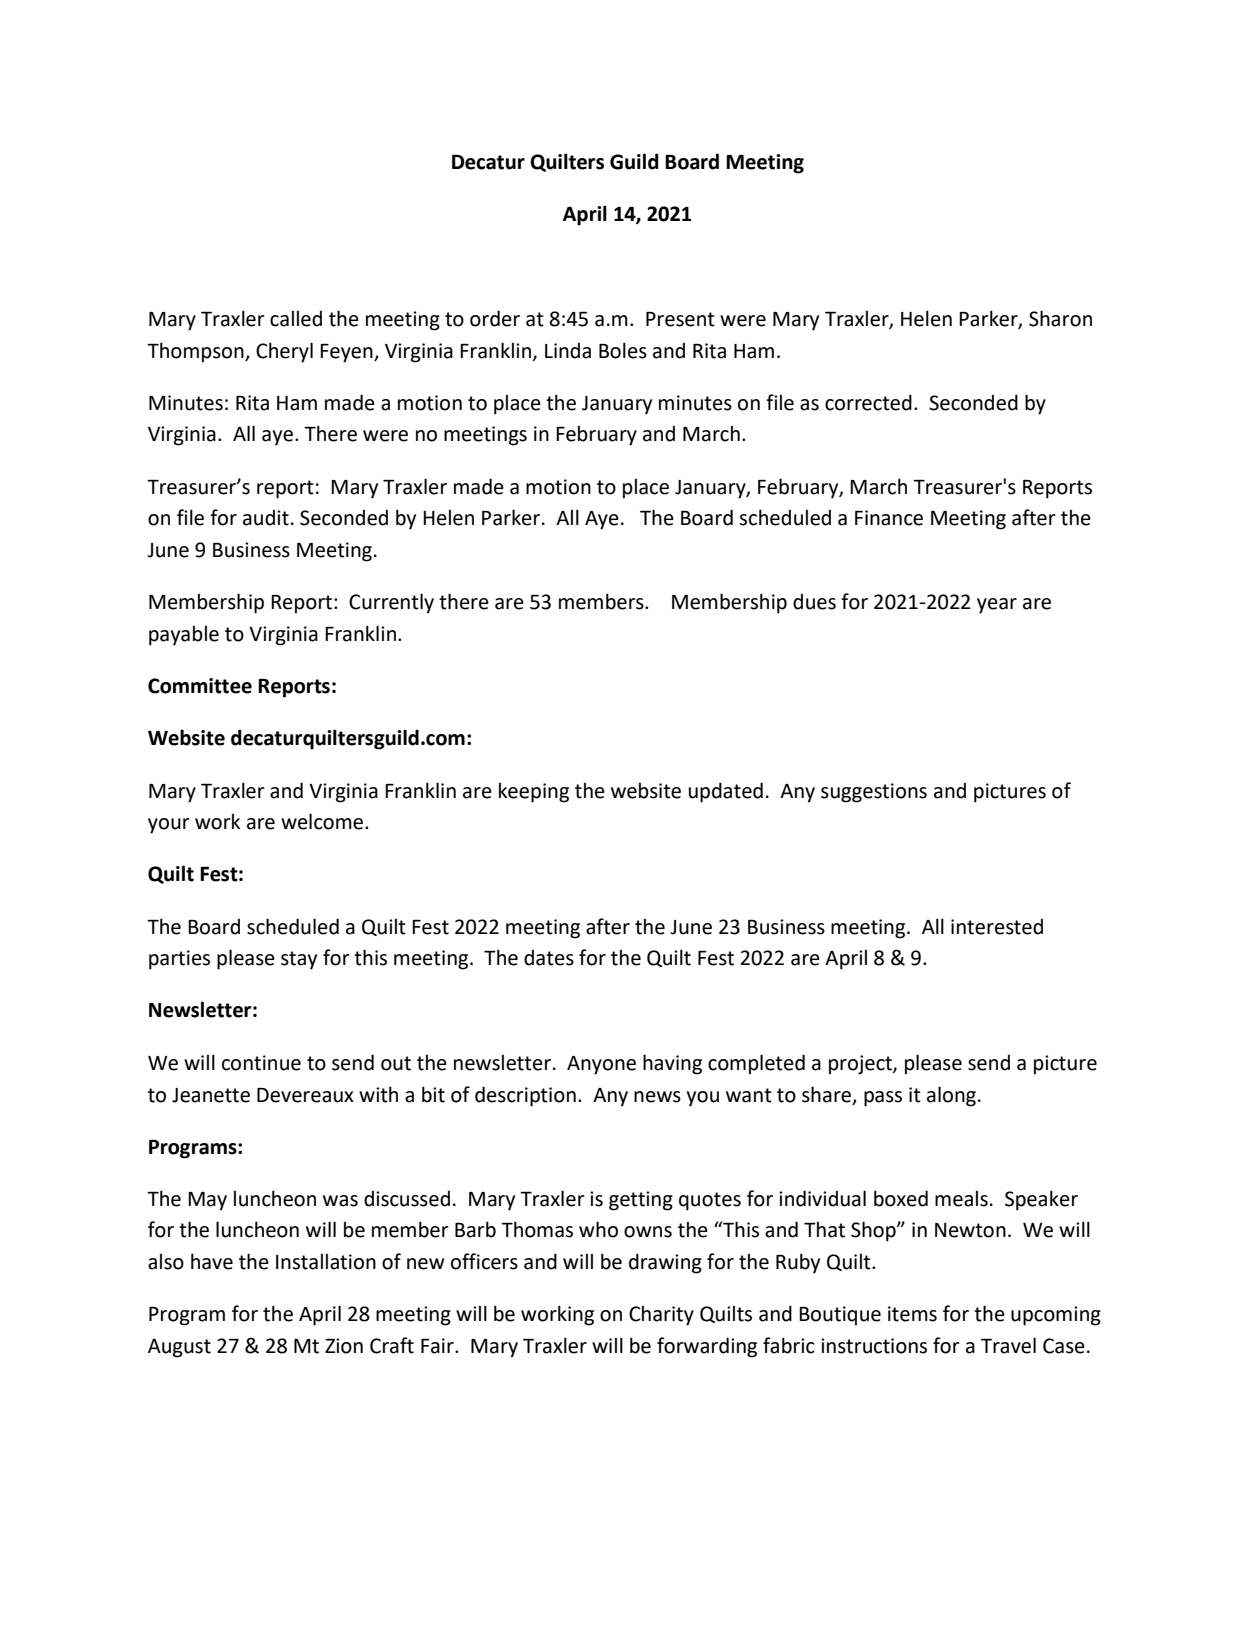  I want to click on dates, so click(549, 958).
